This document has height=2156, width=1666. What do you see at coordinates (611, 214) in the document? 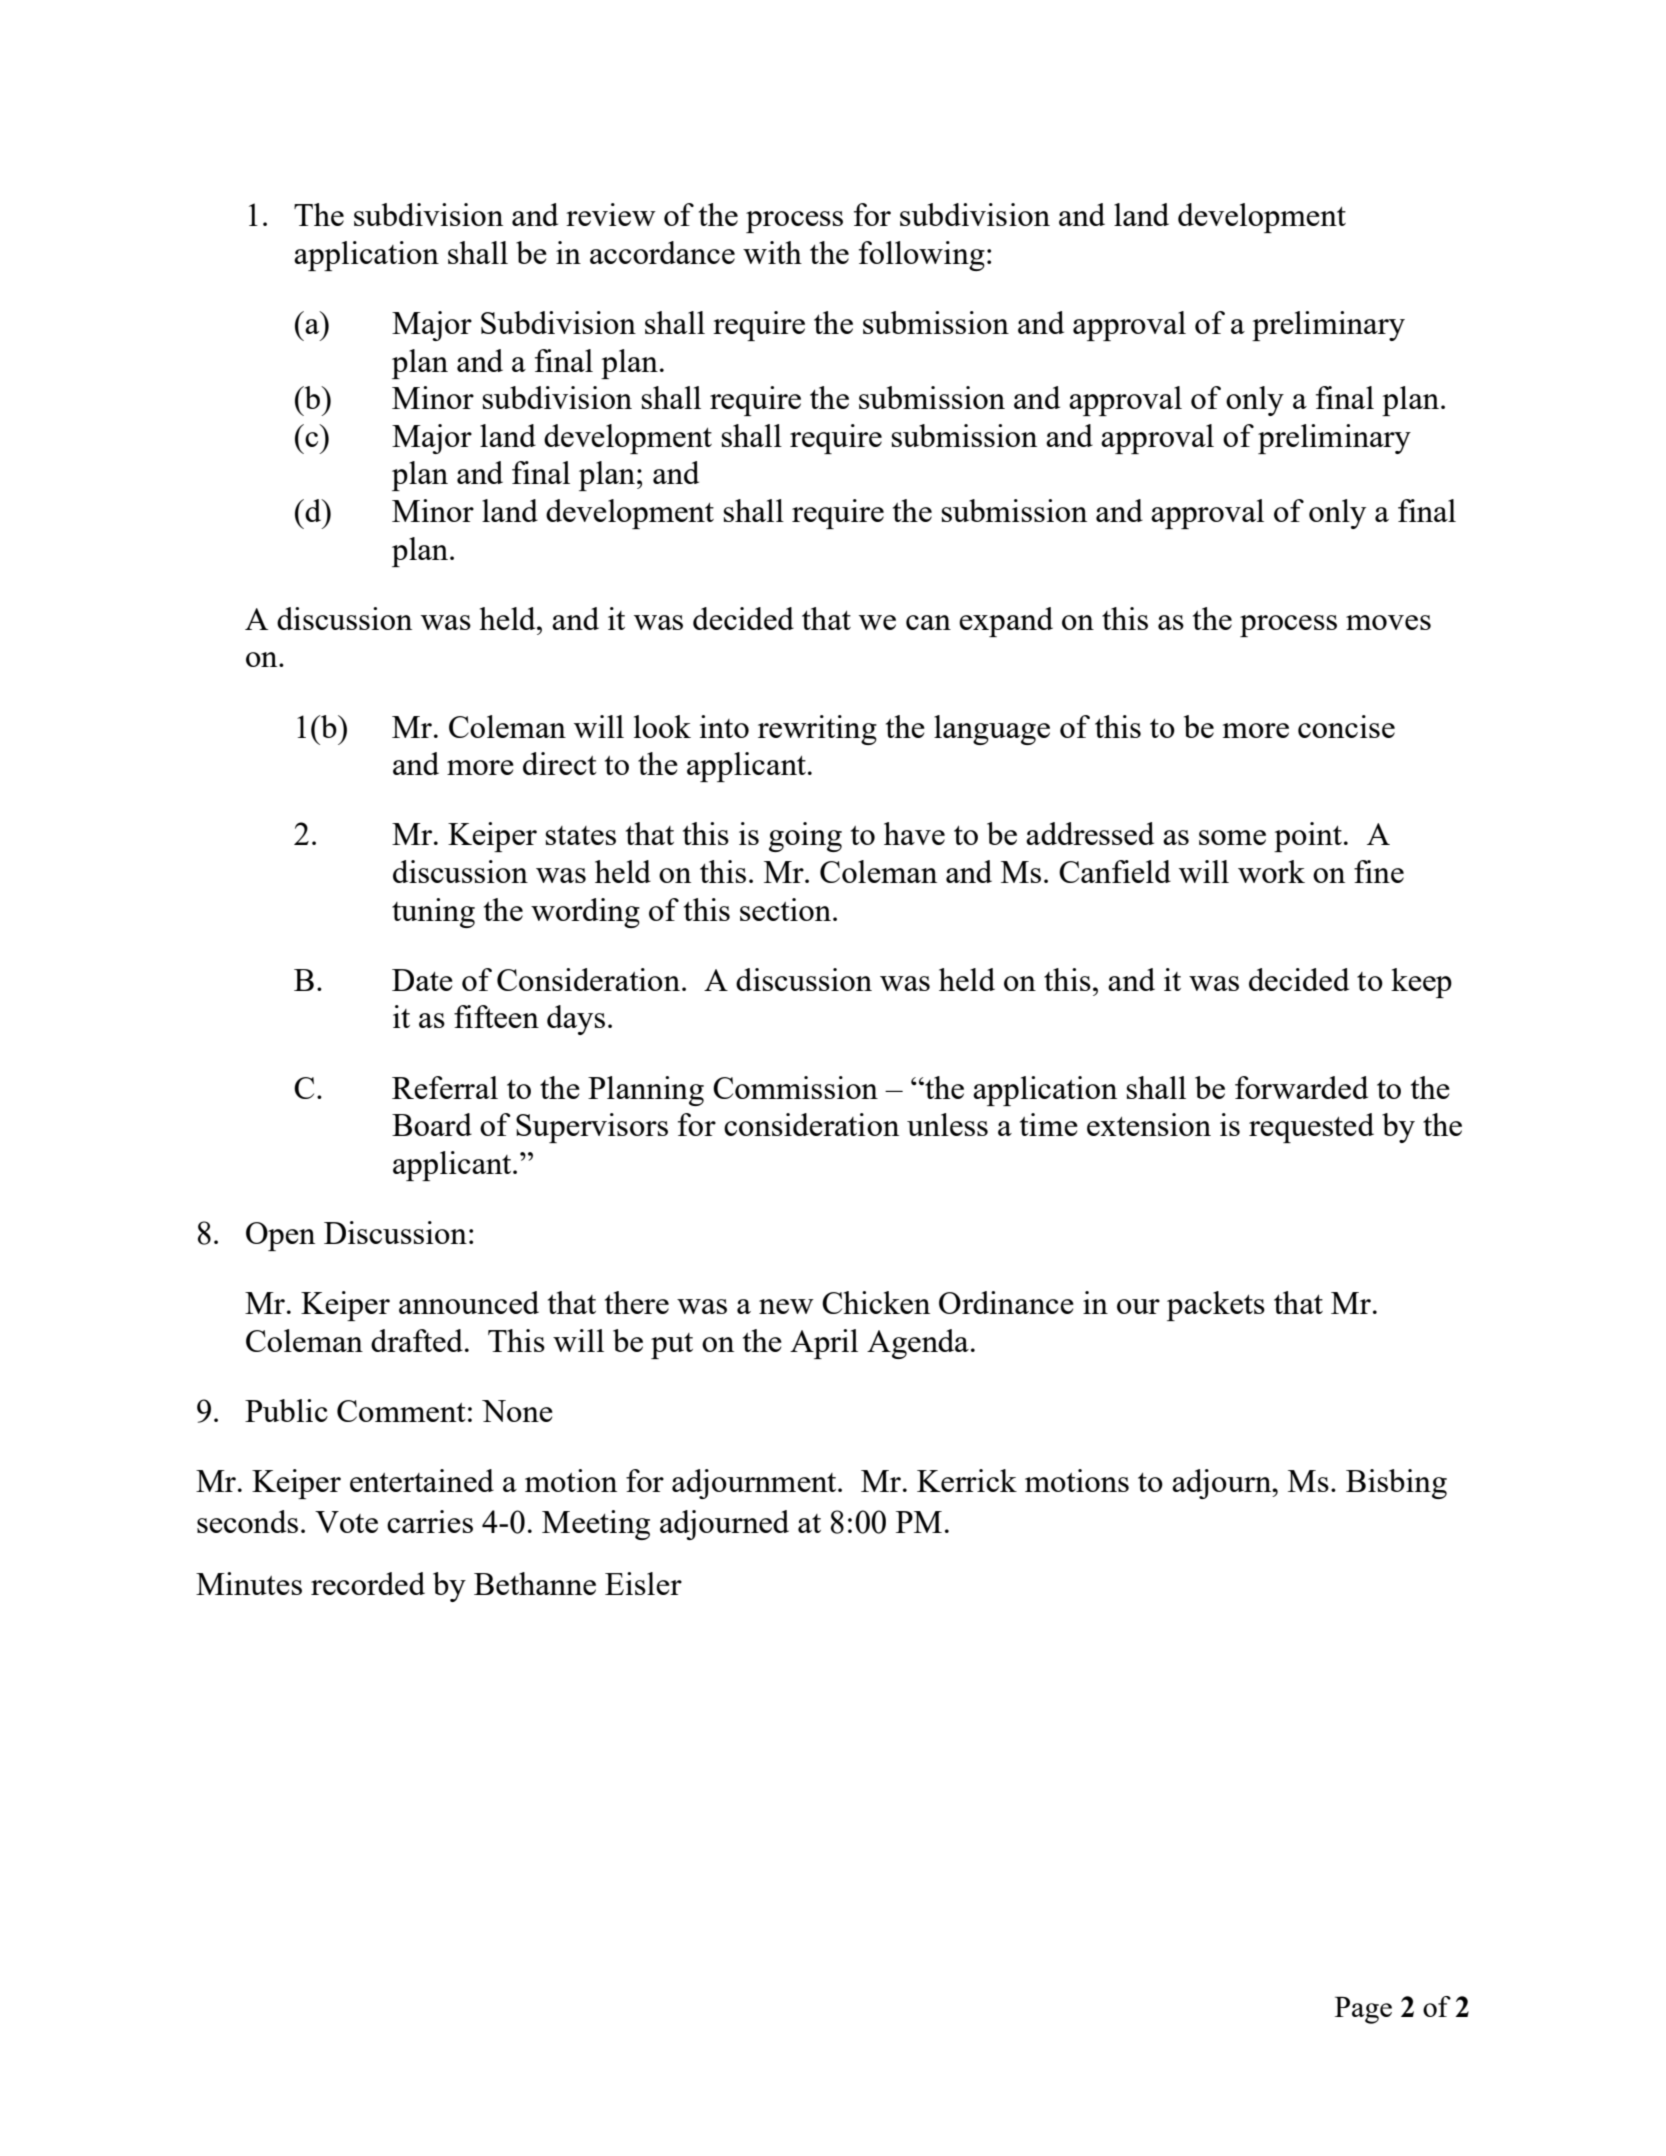
I see `review` at bounding box center [611, 214].
